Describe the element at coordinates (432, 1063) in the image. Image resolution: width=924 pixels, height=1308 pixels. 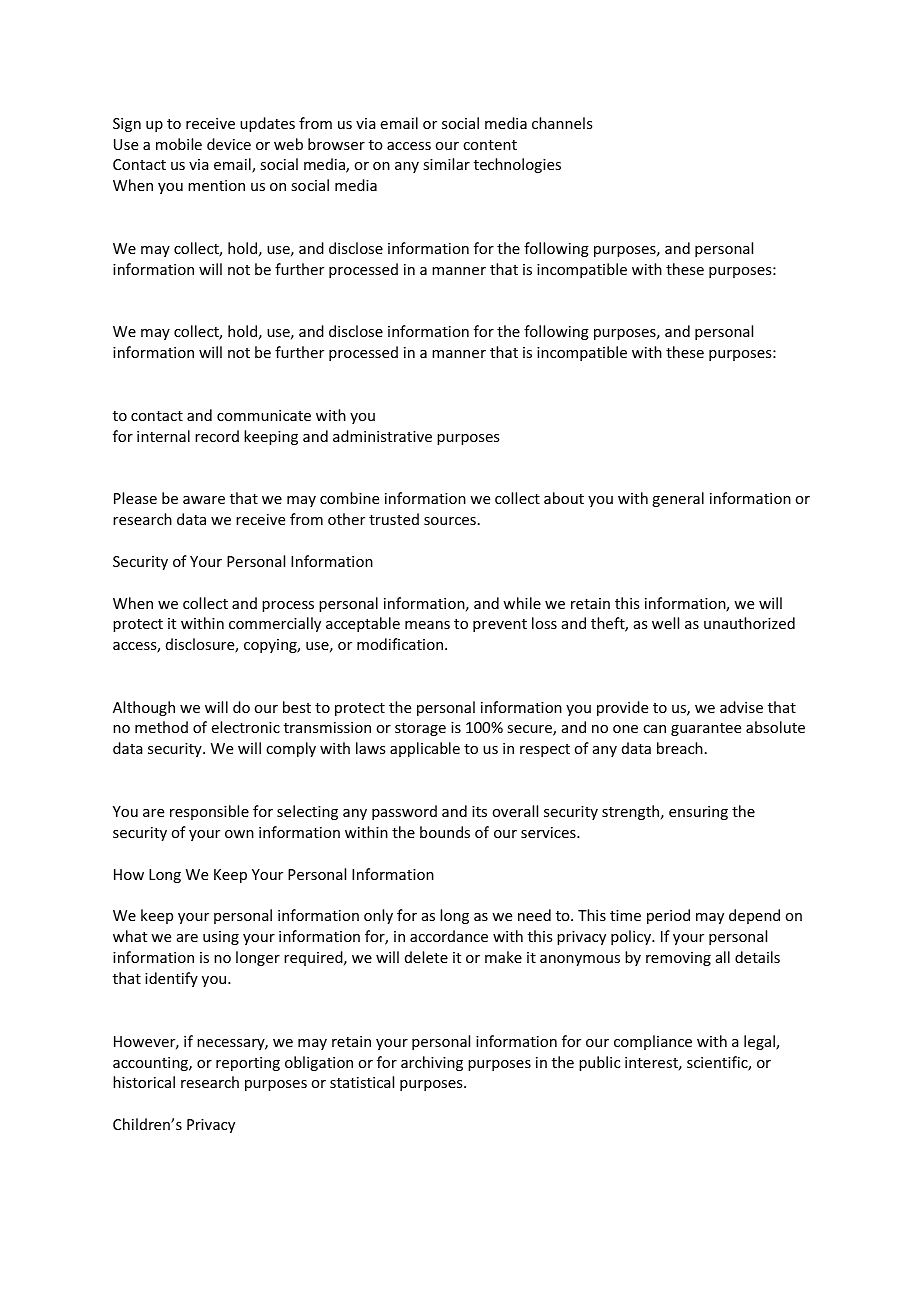
I see `archiving` at that location.
